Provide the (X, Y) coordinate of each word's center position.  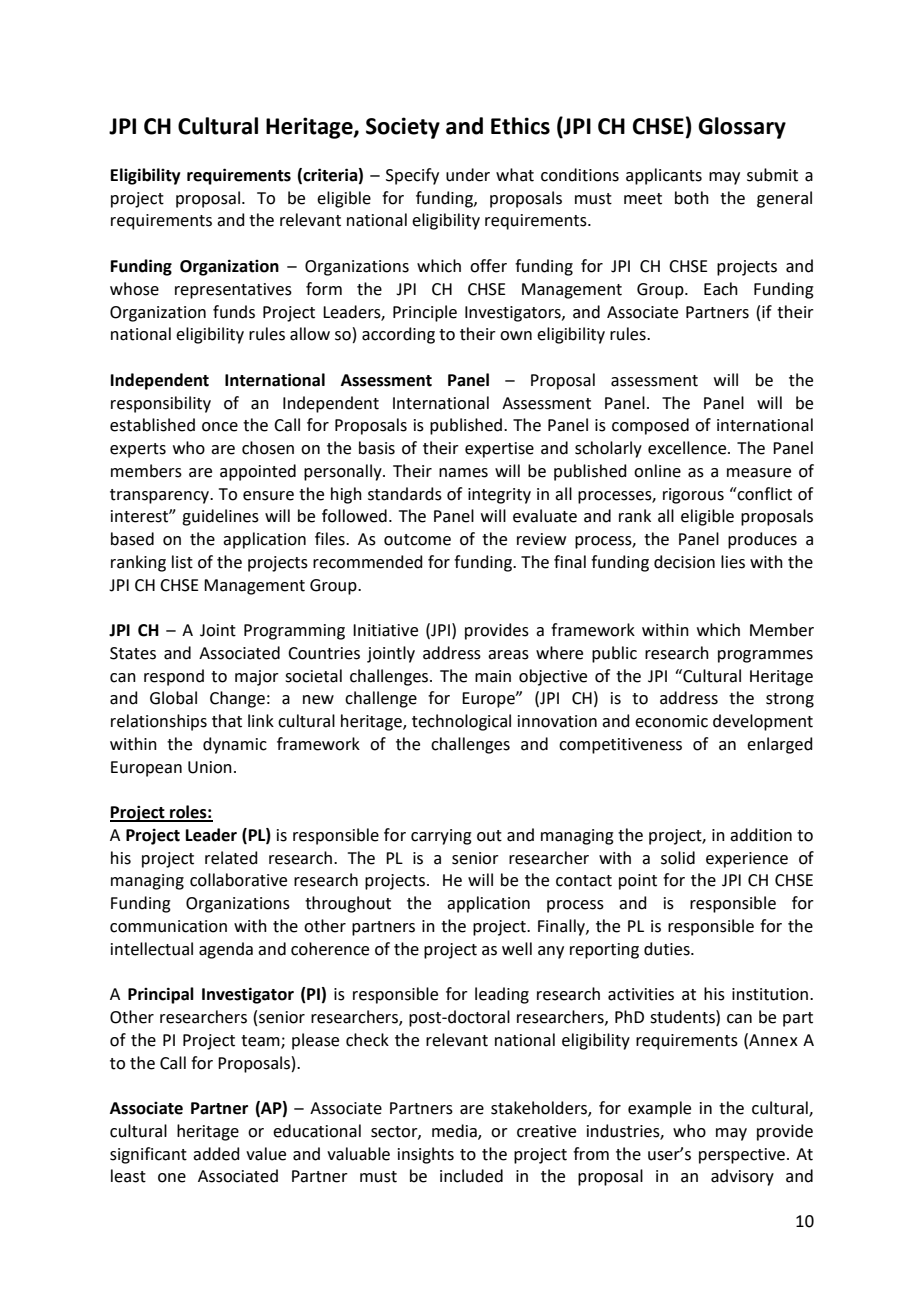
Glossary (742, 128)
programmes (765, 656)
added (216, 1154)
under (468, 175)
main (493, 676)
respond (174, 677)
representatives (233, 291)
